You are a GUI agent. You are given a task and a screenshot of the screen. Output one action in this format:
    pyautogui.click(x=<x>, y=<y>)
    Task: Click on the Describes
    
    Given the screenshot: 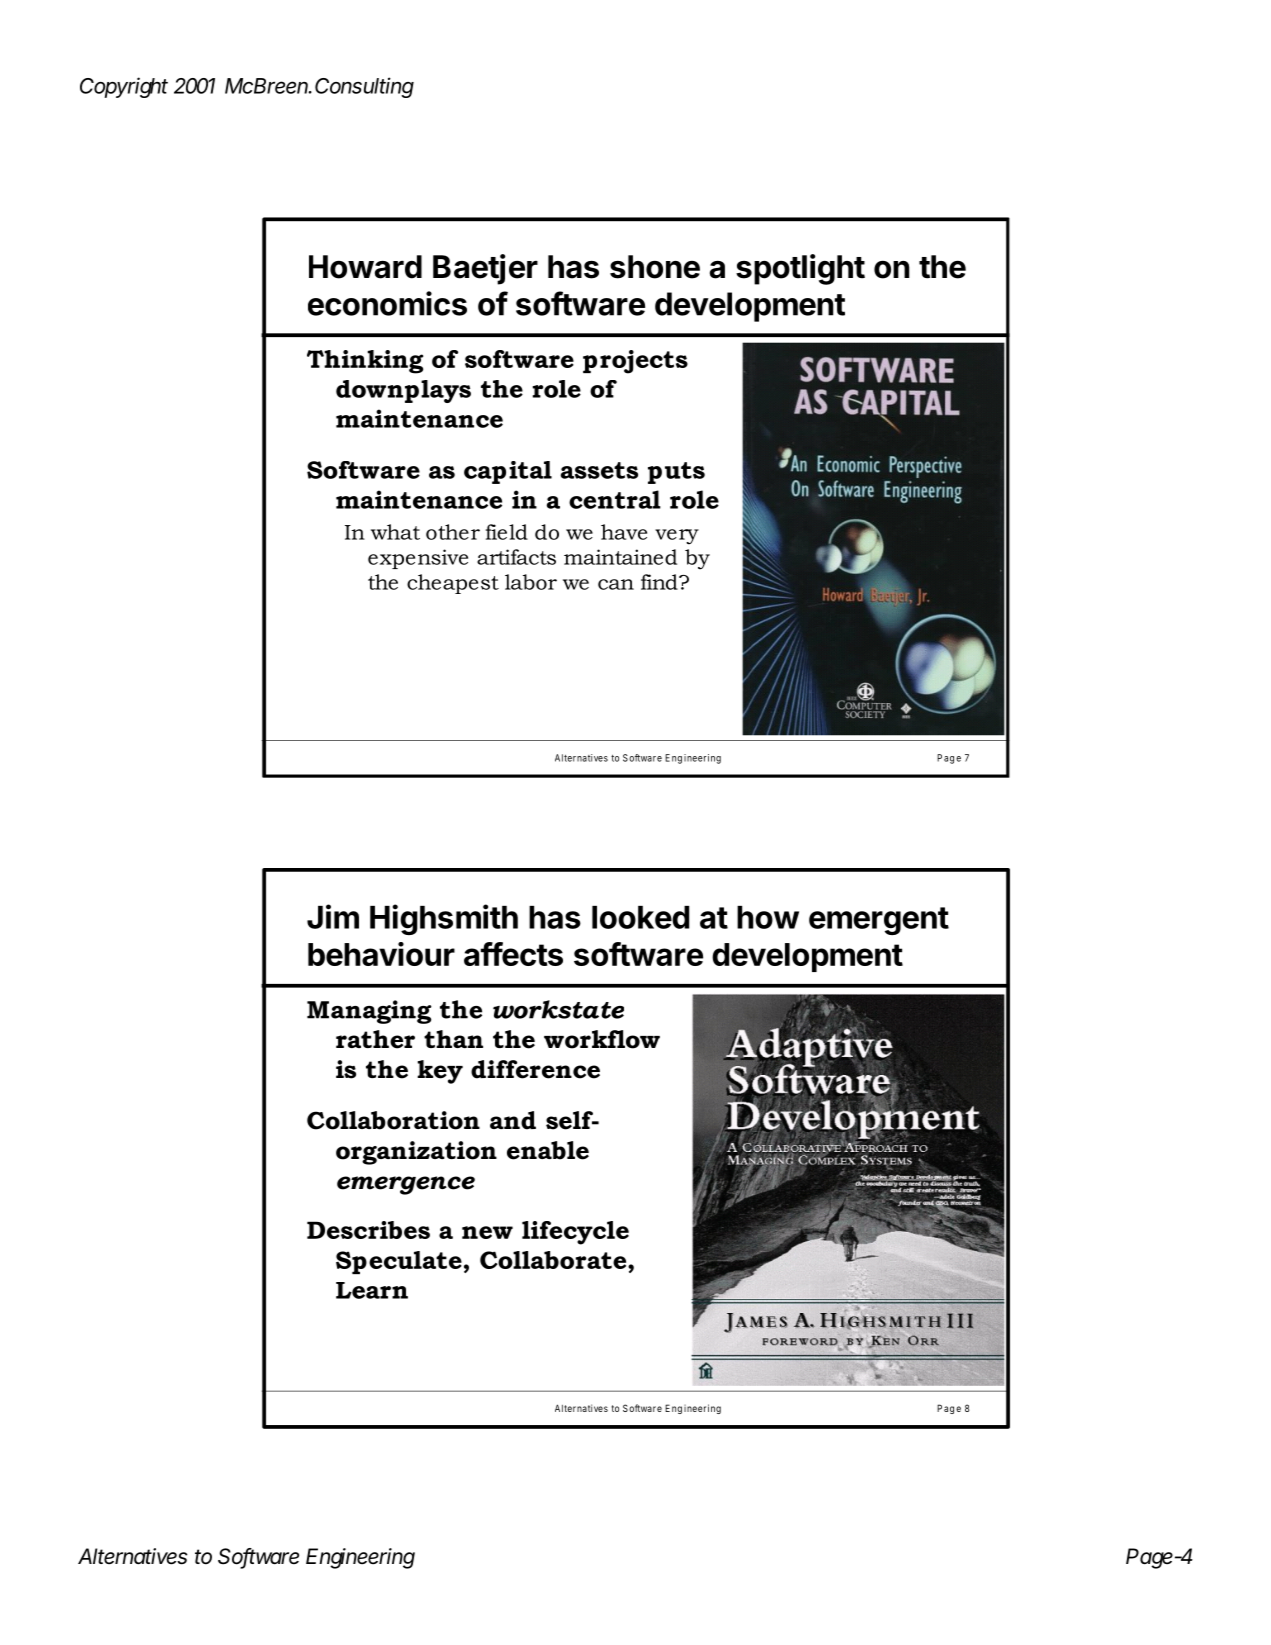 What is the action you would take?
    pyautogui.click(x=368, y=1230)
